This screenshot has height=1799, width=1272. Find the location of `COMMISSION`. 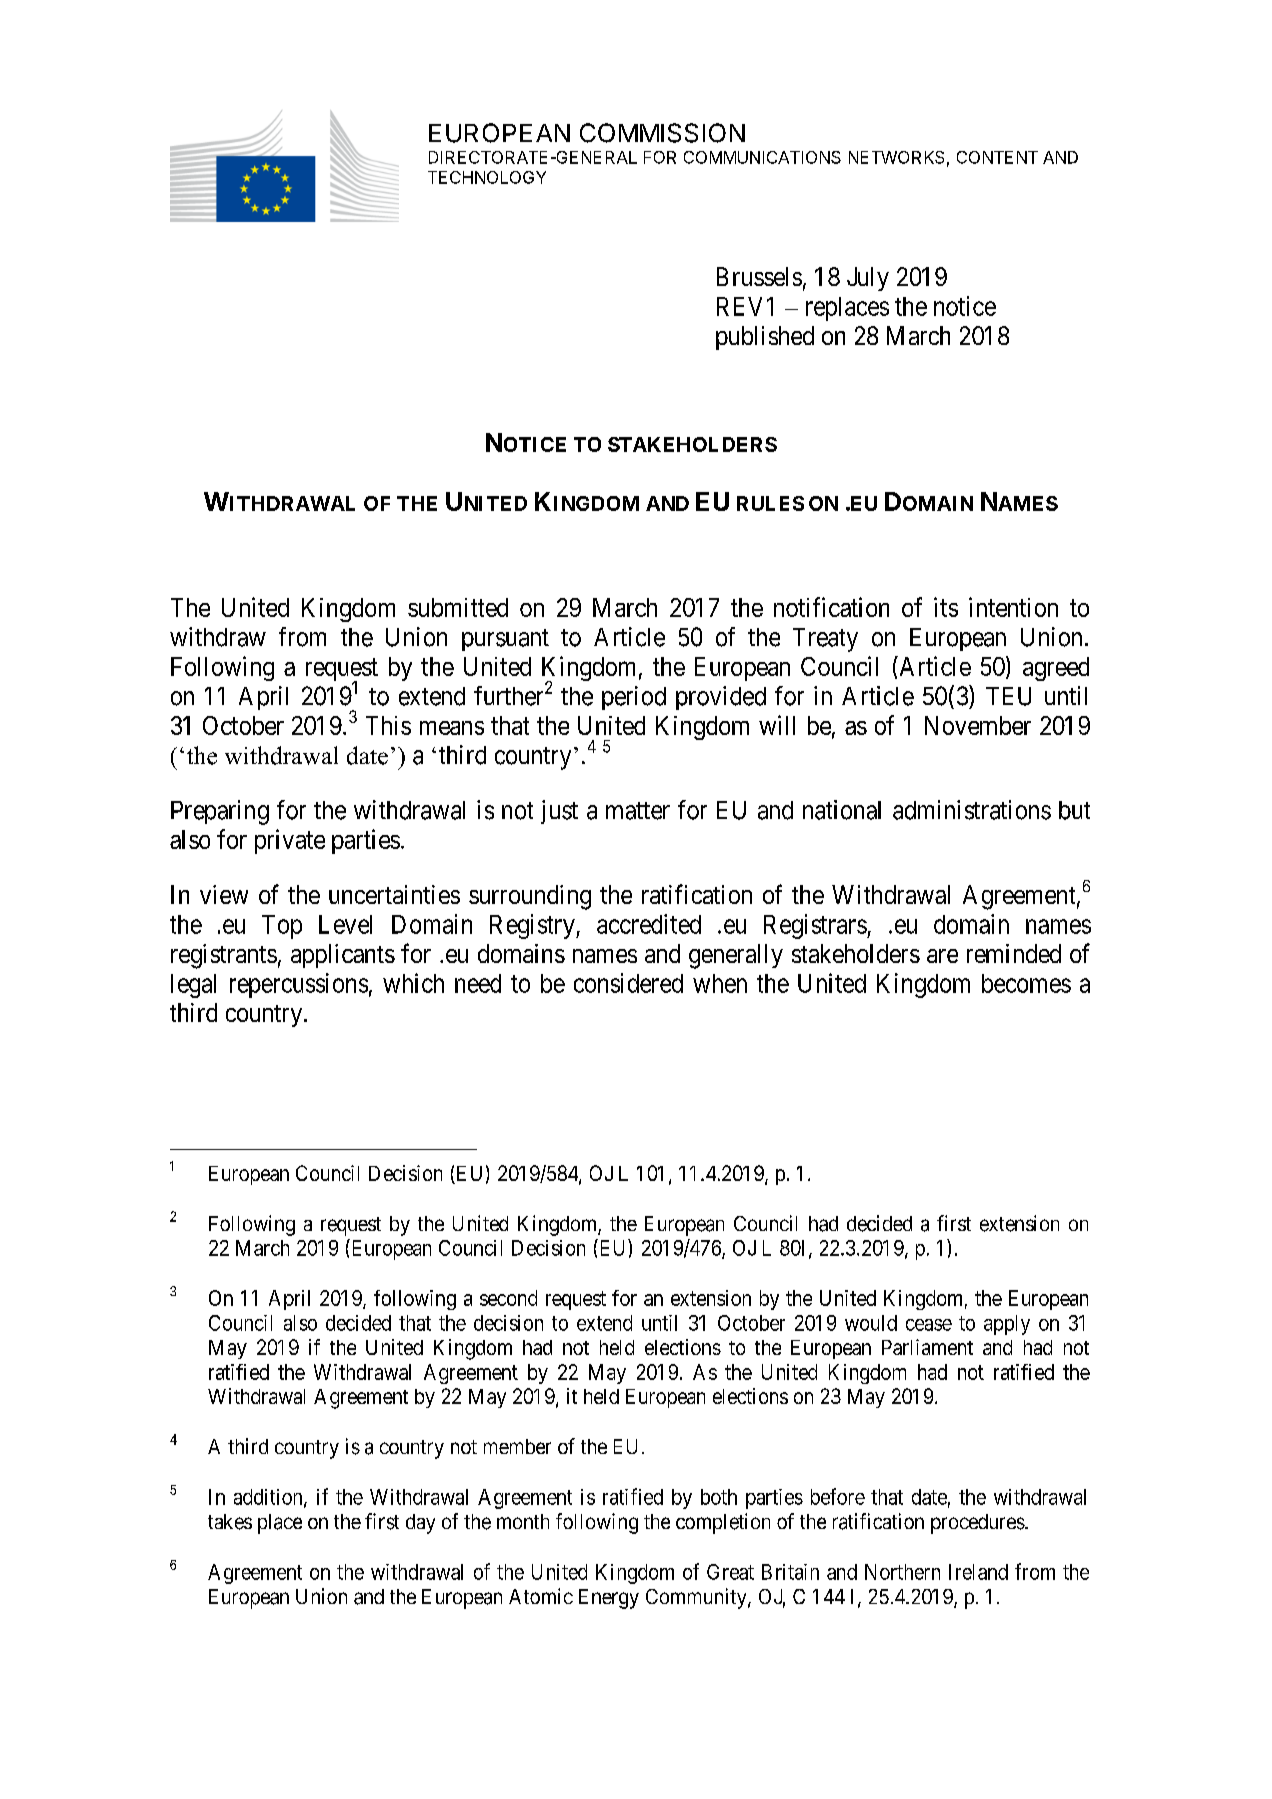

COMMISSION is located at coordinates (662, 133).
